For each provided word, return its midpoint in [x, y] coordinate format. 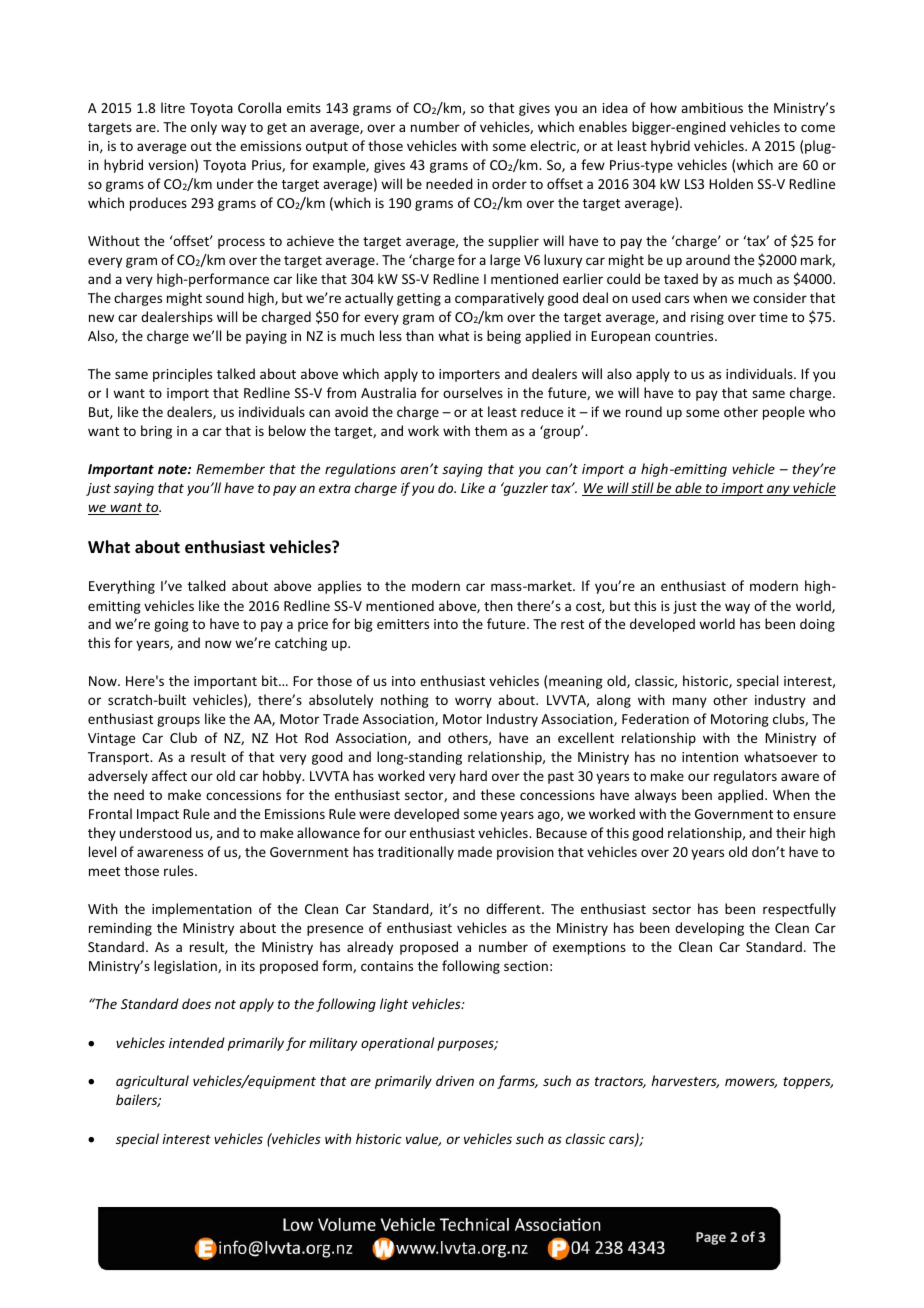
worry [473, 702]
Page [711, 1238]
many [690, 702]
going [171, 625]
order [509, 183]
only [204, 128]
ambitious [712, 107]
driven [455, 1080]
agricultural [152, 1082]
